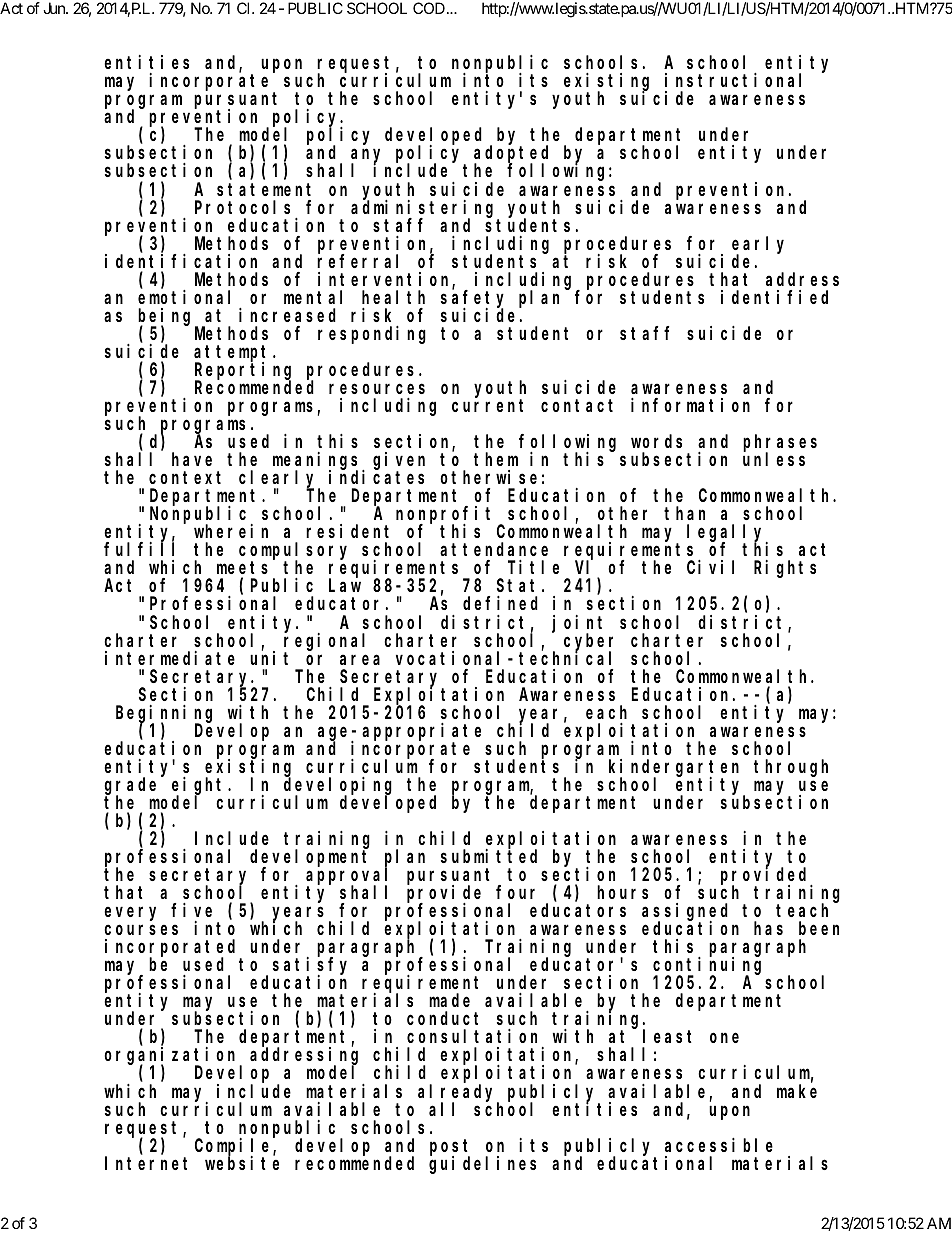 The width and height of the screenshot is (952, 1233). What do you see at coordinates (200, 787) in the screenshot?
I see `eight` at bounding box center [200, 787].
